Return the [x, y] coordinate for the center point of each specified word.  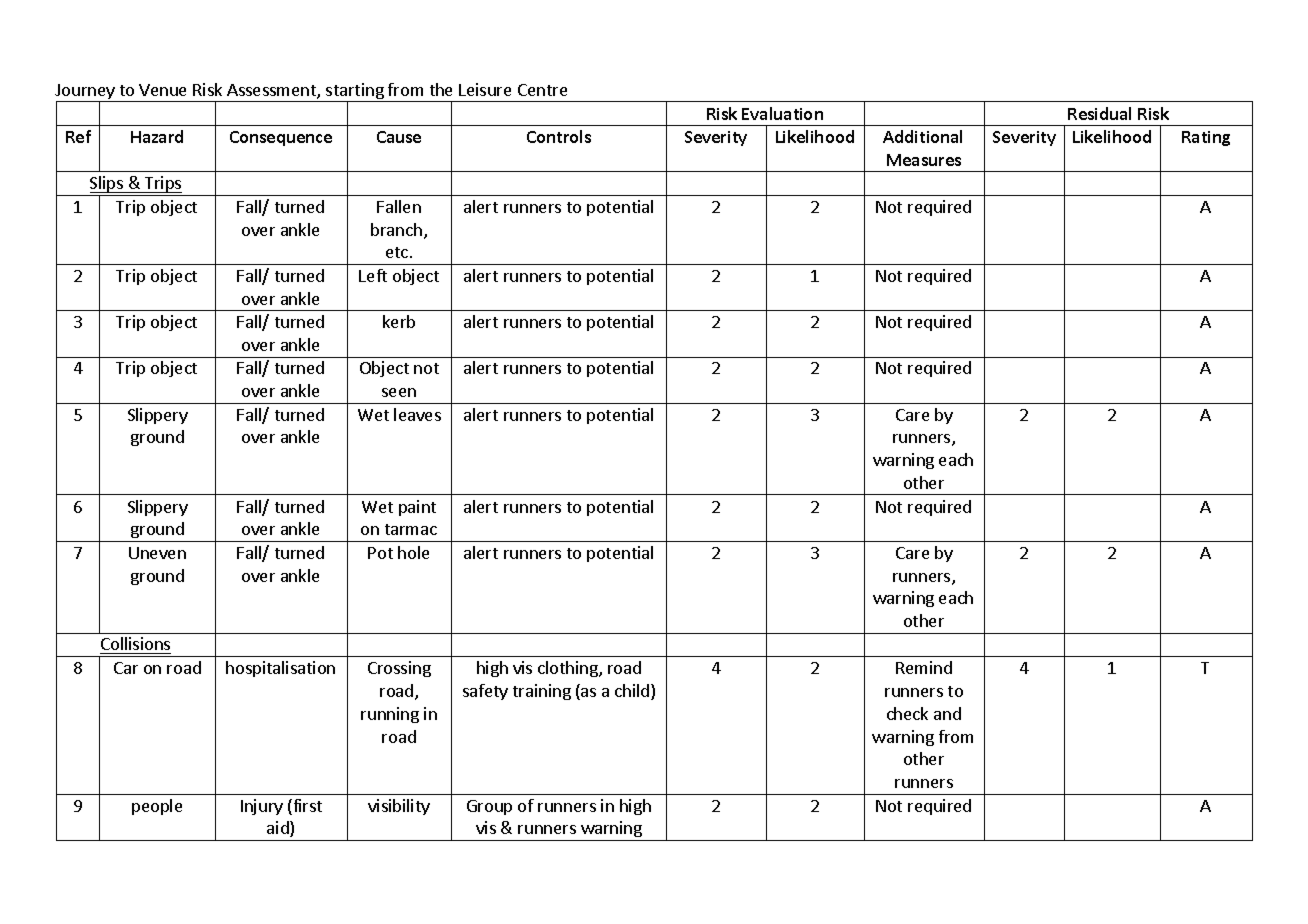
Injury [262, 807]
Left [373, 275]
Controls [559, 136]
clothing [569, 669]
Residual [1099, 113]
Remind [924, 667]
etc [398, 252]
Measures [924, 160]
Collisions [135, 645]
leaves [417, 414]
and [947, 713]
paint [417, 508]
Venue [162, 90]
